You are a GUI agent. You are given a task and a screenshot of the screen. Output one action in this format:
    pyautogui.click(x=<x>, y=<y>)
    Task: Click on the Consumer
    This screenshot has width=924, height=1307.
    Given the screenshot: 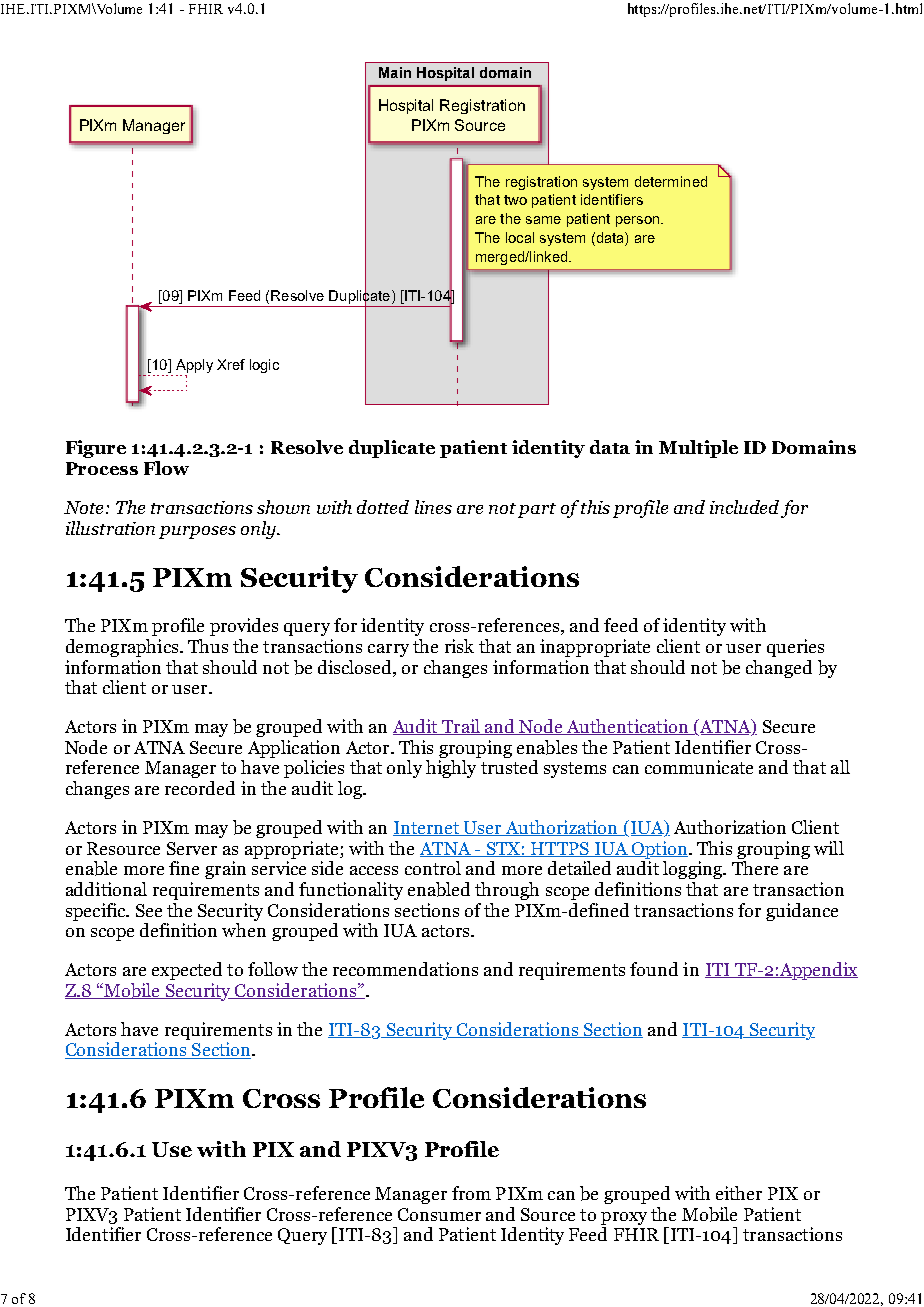 What is the action you would take?
    pyautogui.click(x=439, y=1214)
